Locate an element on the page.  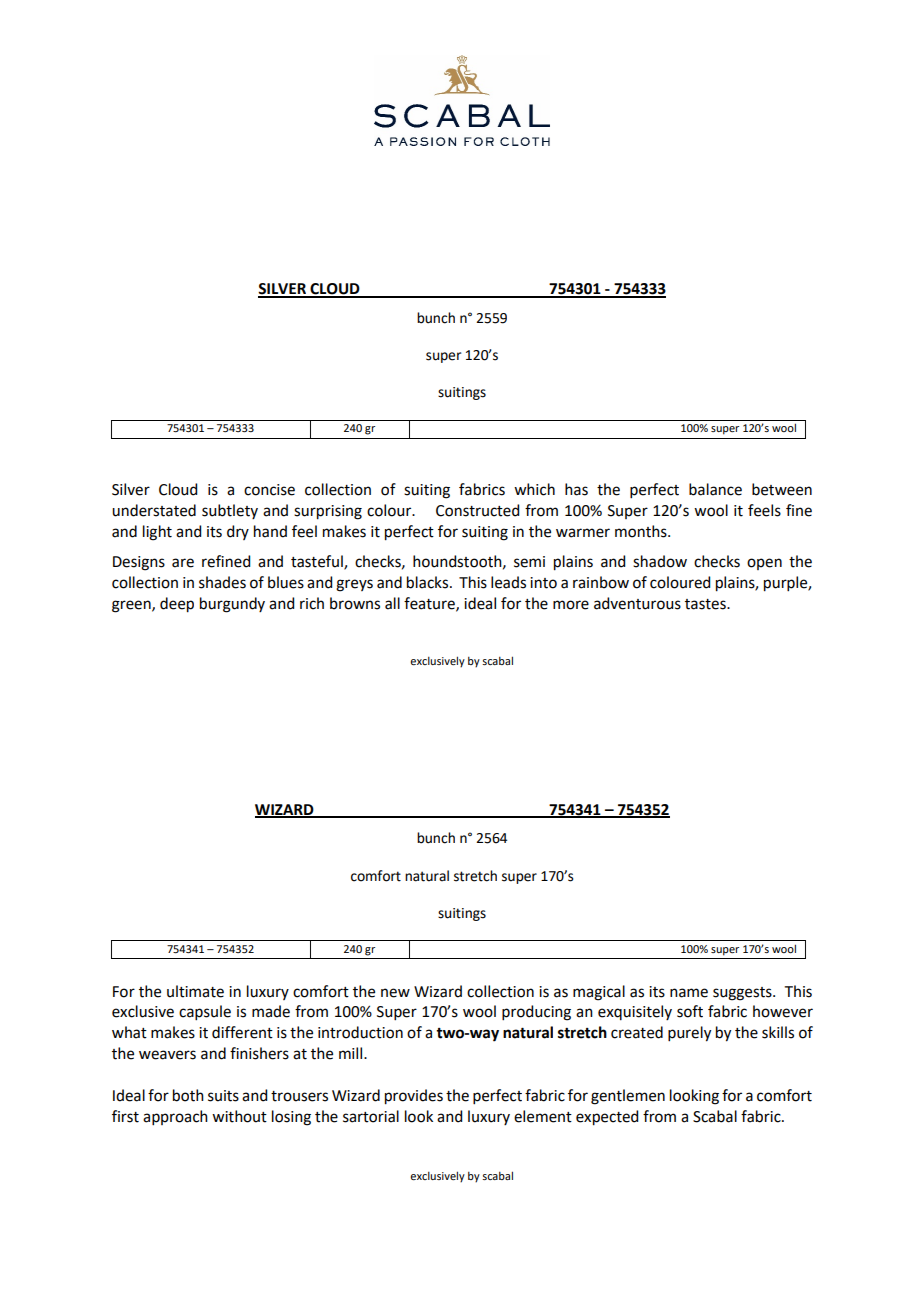
deep is located at coordinates (177, 605).
